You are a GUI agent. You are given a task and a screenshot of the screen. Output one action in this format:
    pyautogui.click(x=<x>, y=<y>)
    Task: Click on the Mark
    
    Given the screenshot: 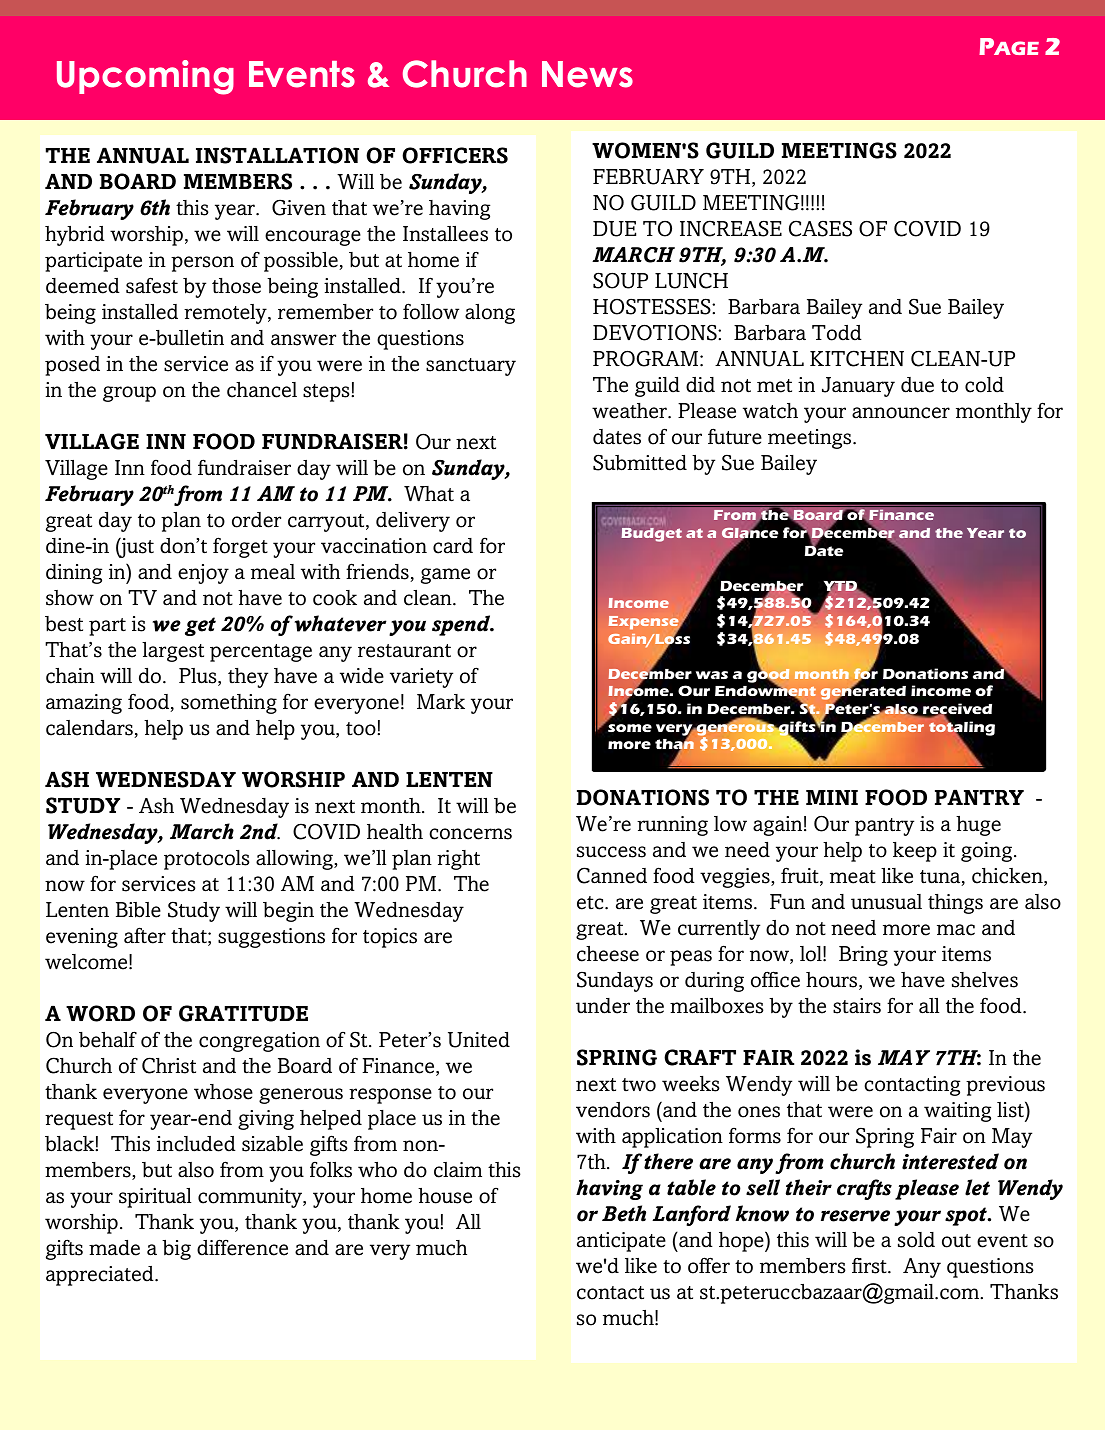 What is the action you would take?
    pyautogui.click(x=441, y=702)
